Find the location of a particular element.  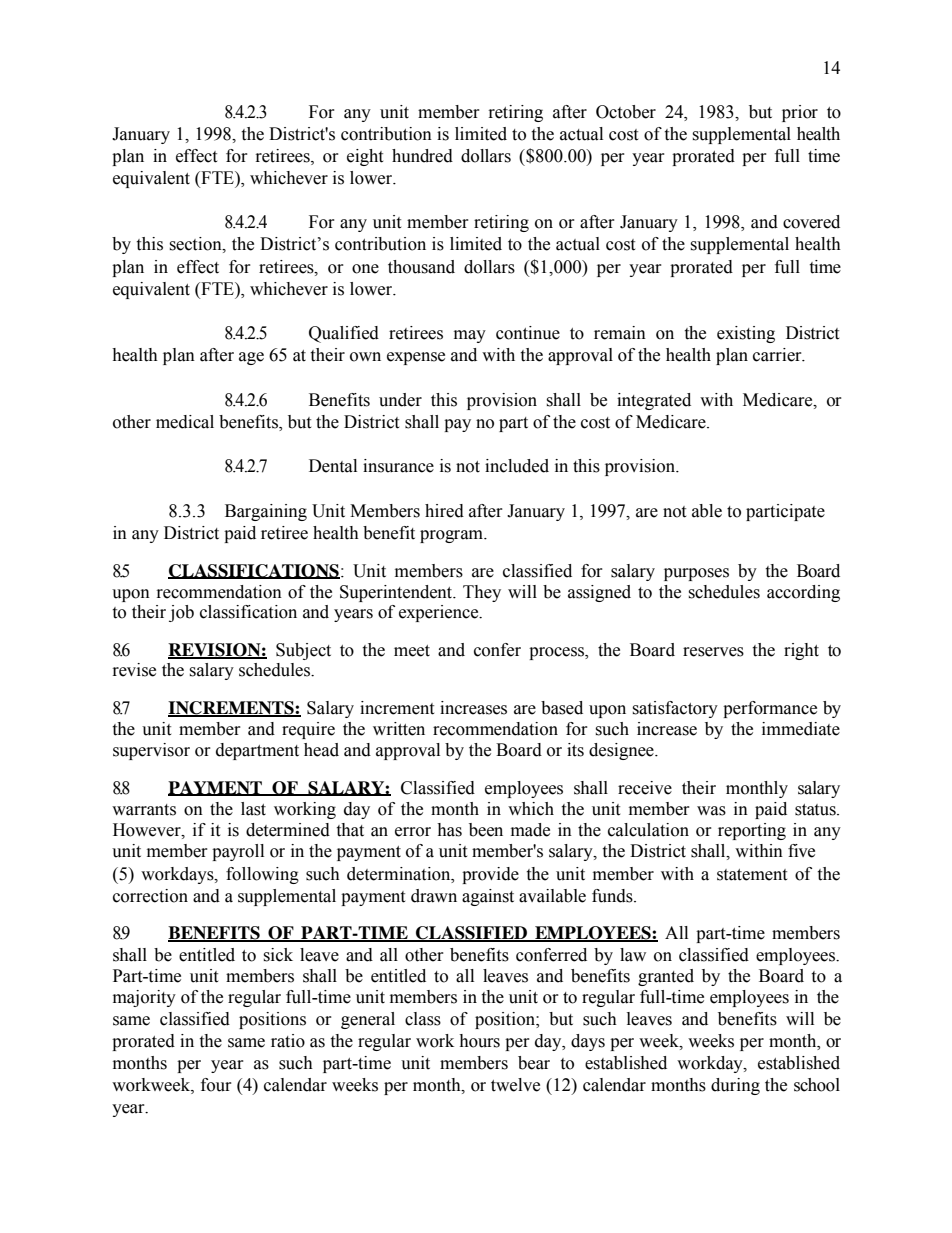

job is located at coordinates (181, 613).
